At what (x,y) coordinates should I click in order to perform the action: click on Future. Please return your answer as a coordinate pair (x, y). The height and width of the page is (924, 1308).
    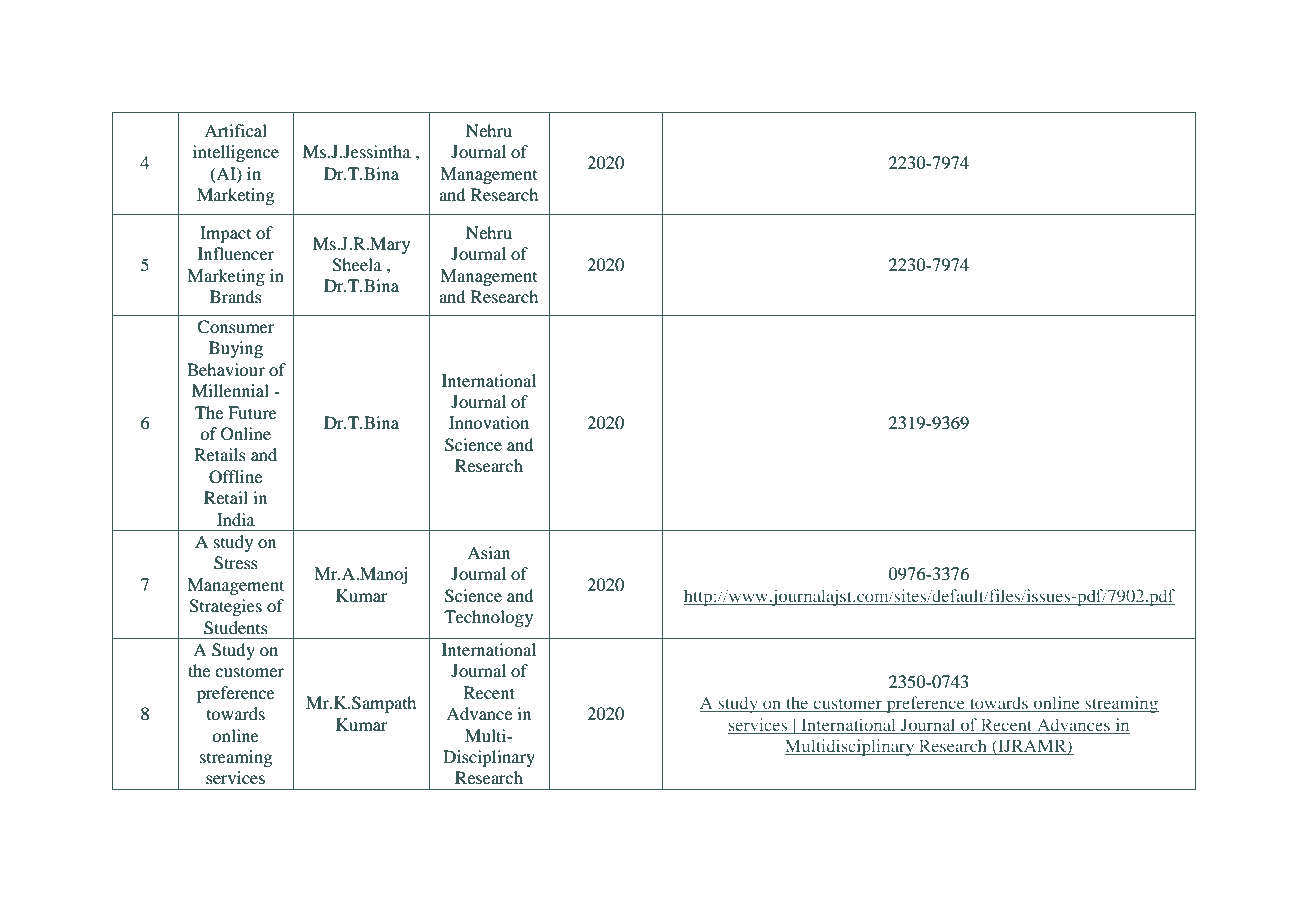
    Looking at the image, I should click on (252, 412).
